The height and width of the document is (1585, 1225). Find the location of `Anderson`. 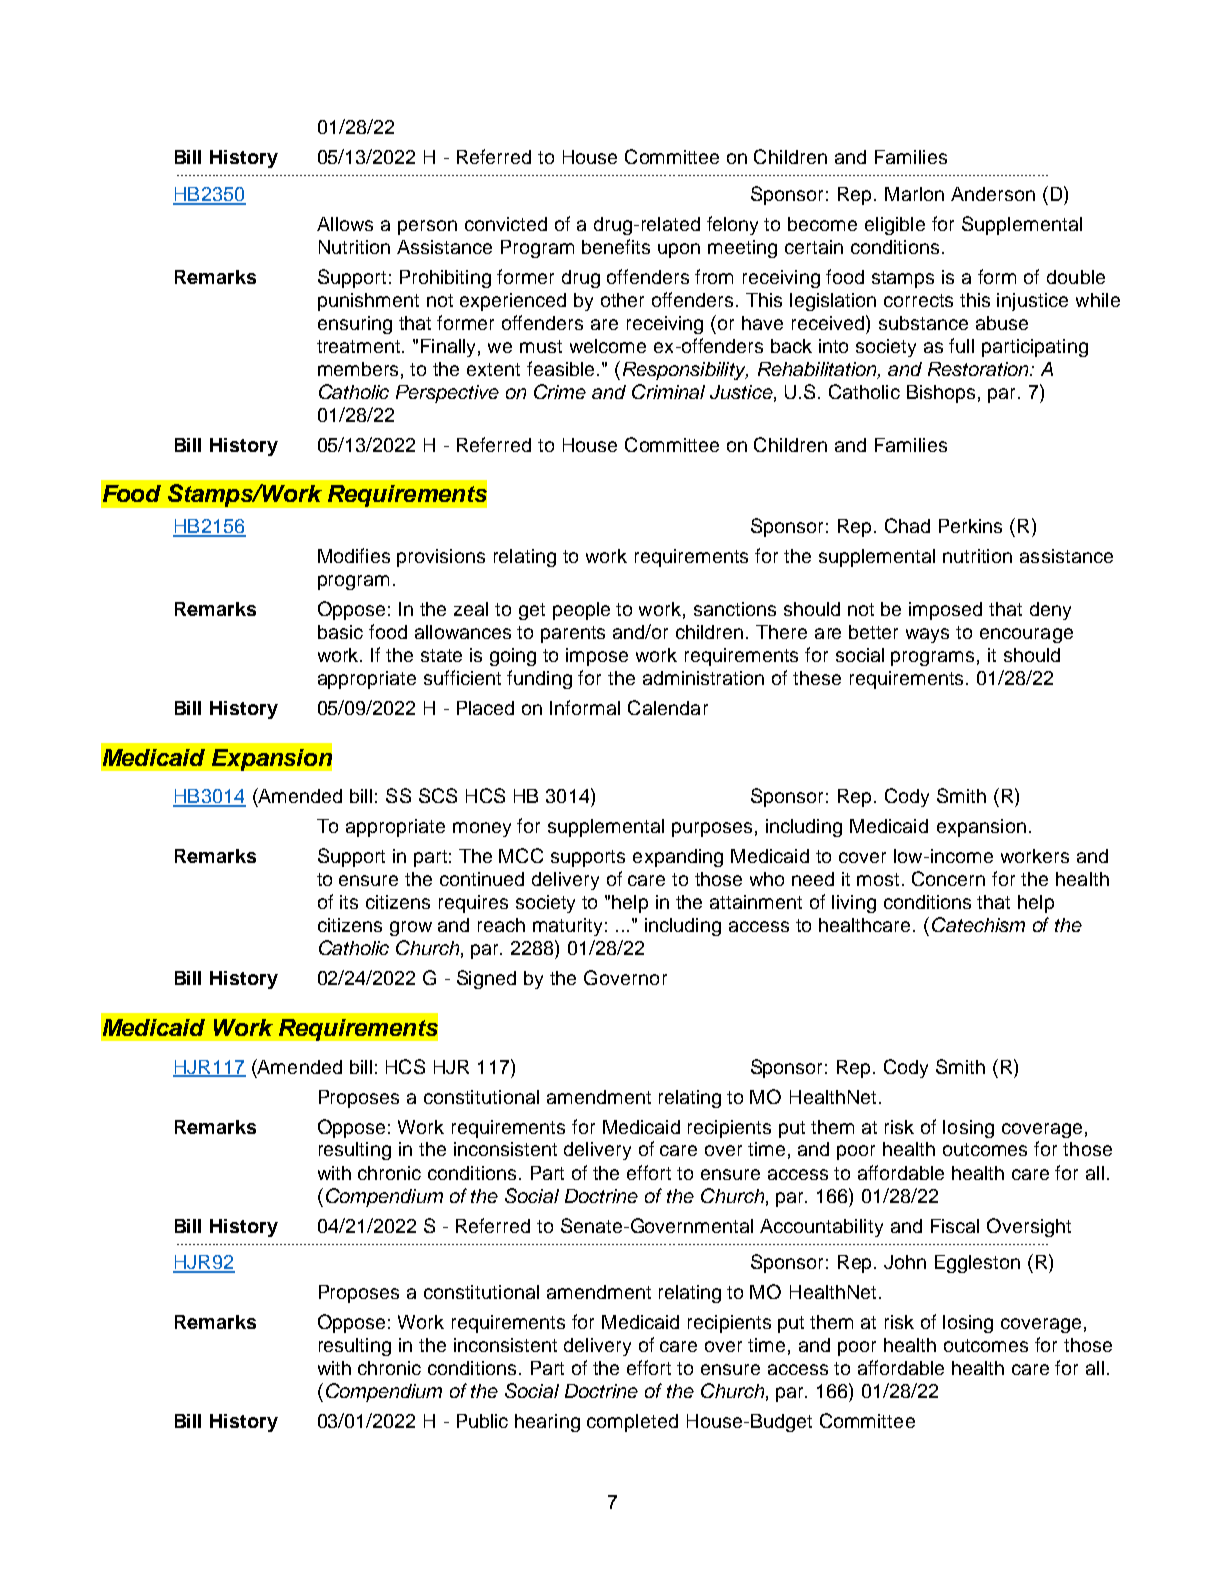

Anderson is located at coordinates (993, 194).
